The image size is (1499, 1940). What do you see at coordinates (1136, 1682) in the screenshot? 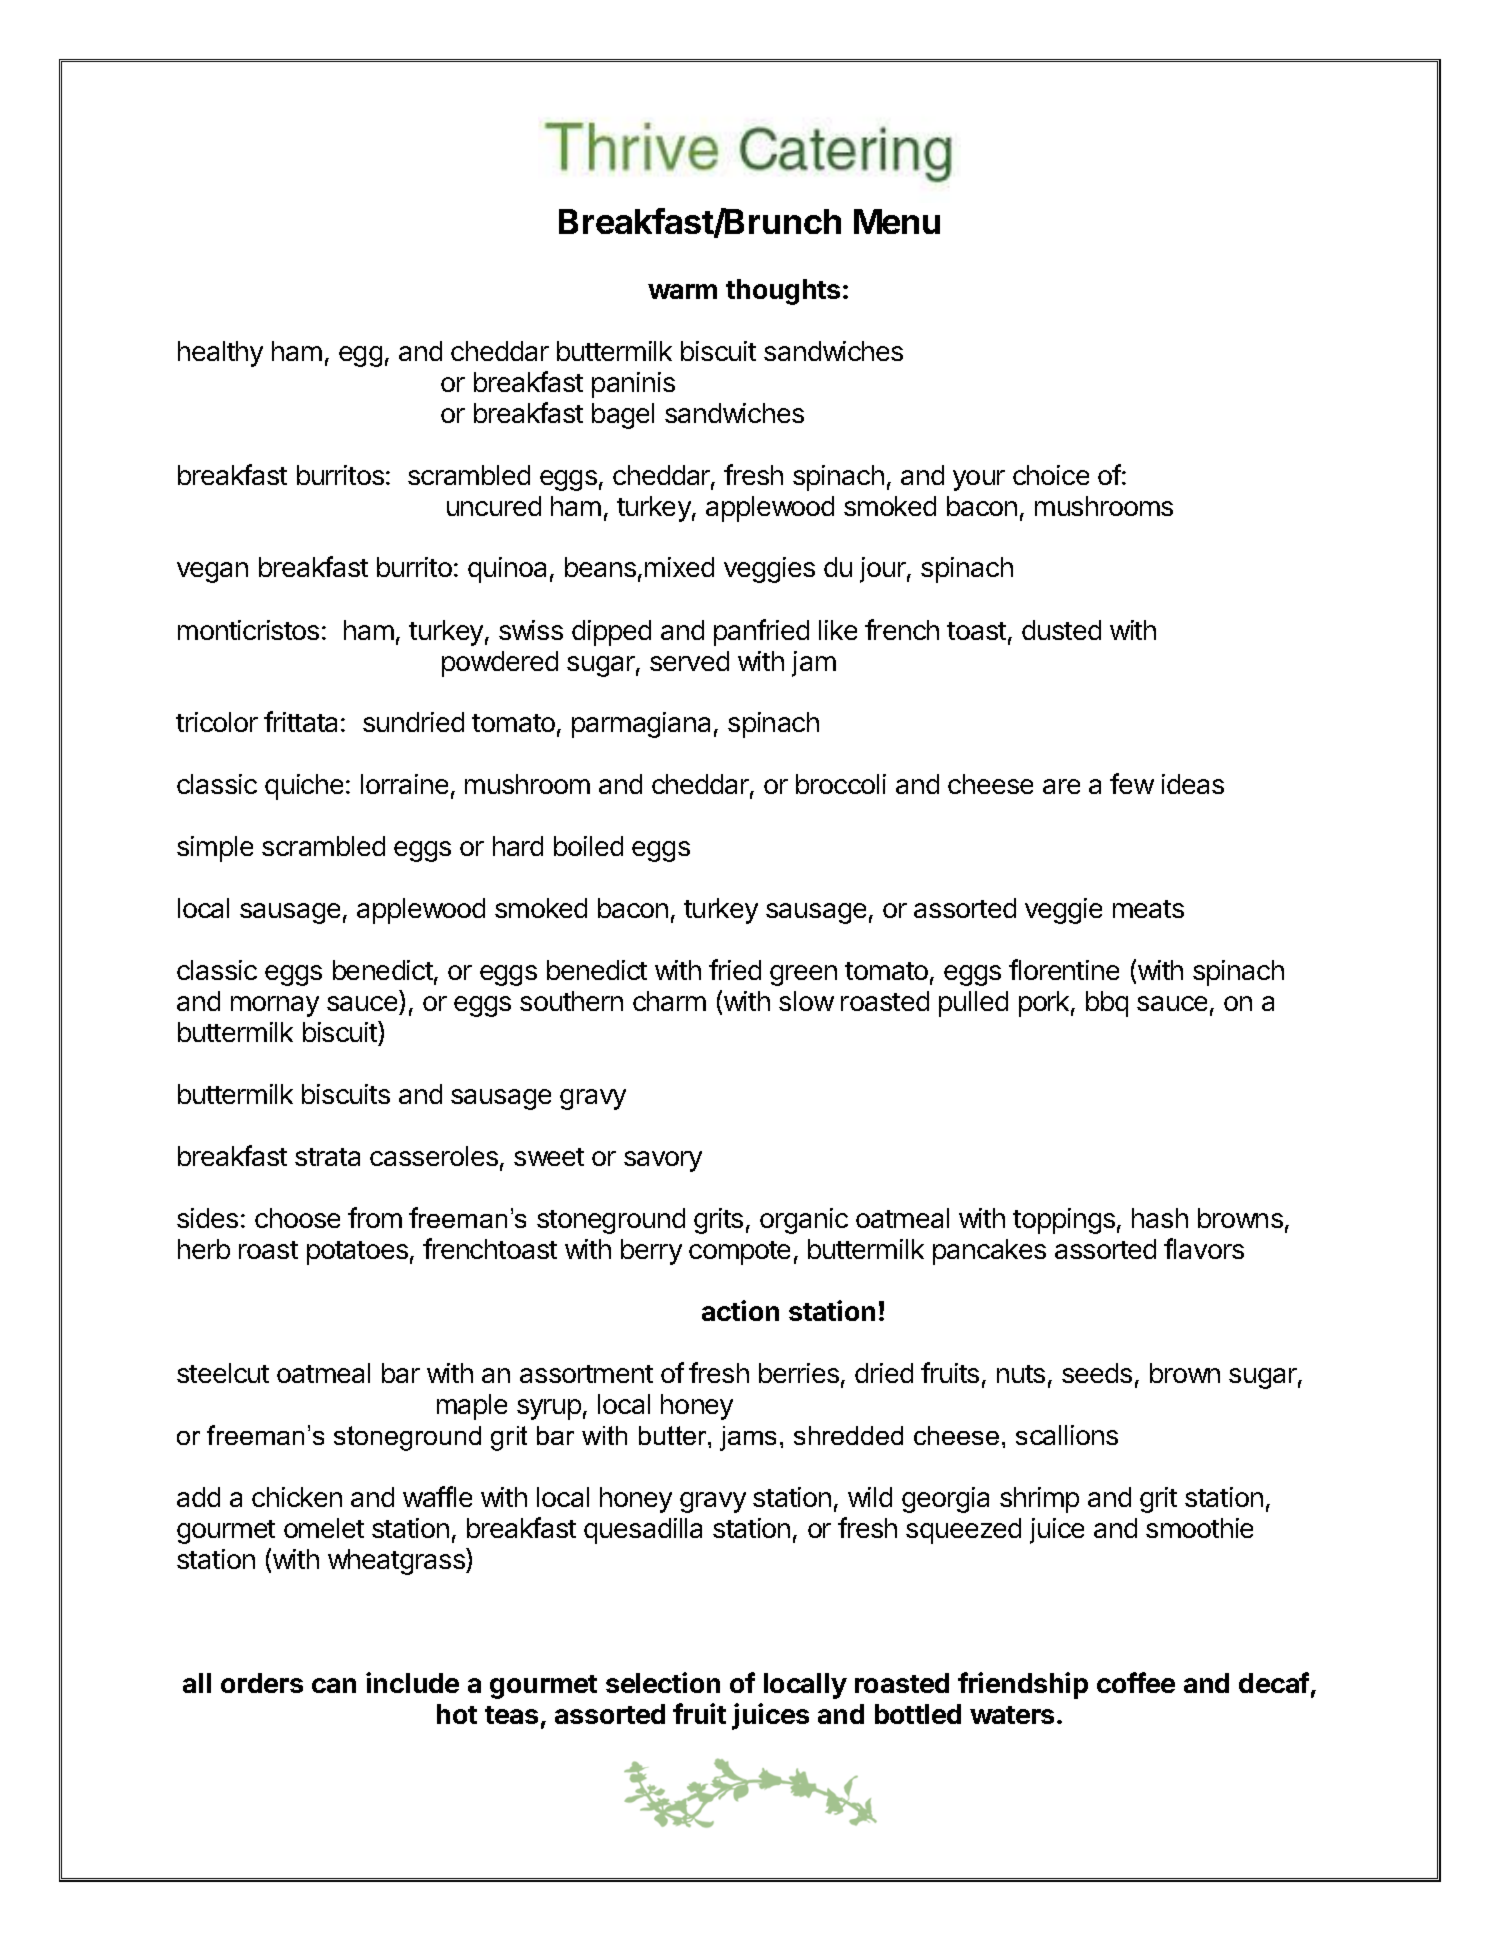
I see `coffee` at bounding box center [1136, 1682].
